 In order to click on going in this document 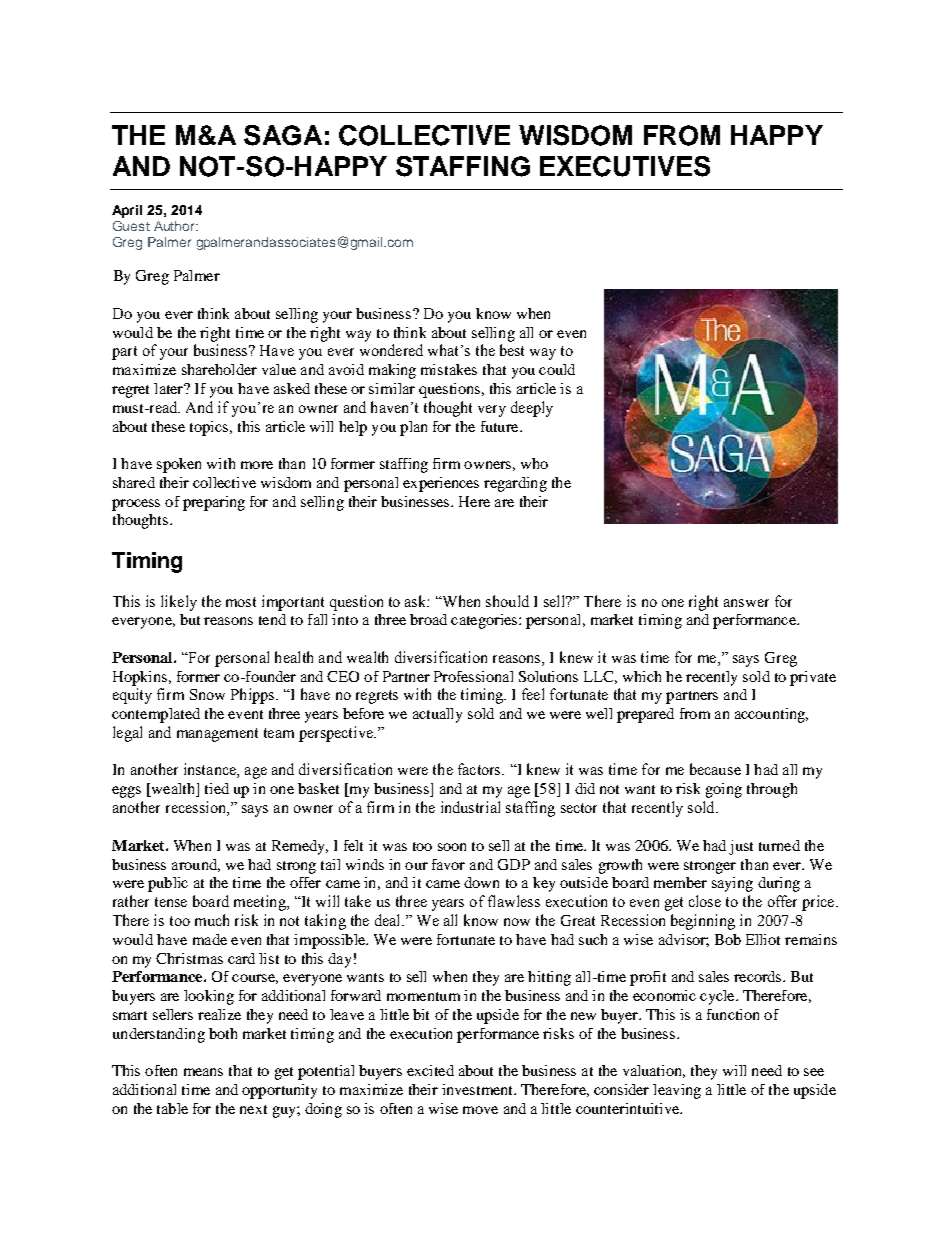, I will do `click(724, 790)`.
